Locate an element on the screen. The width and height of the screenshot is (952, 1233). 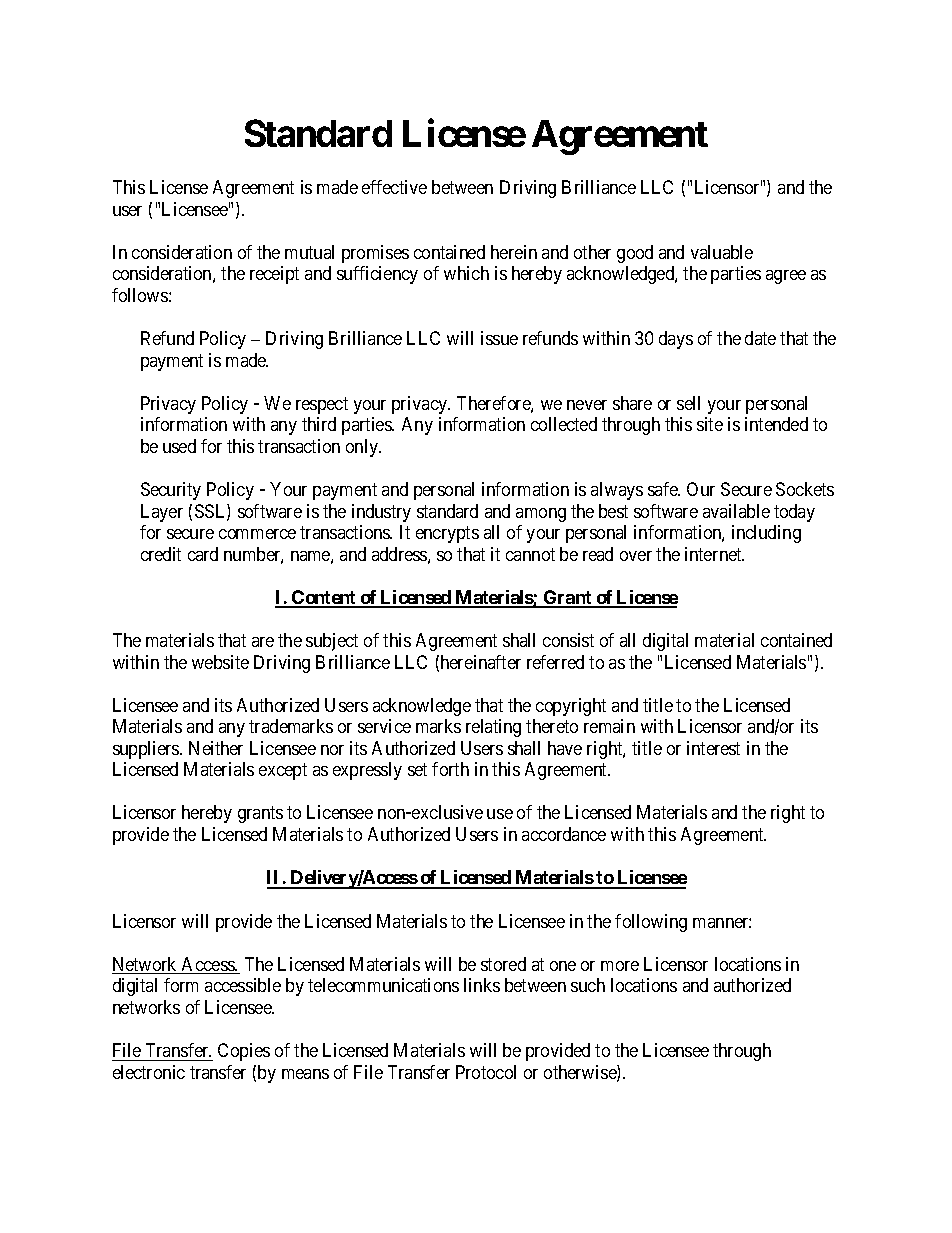
Copies is located at coordinates (244, 1052).
